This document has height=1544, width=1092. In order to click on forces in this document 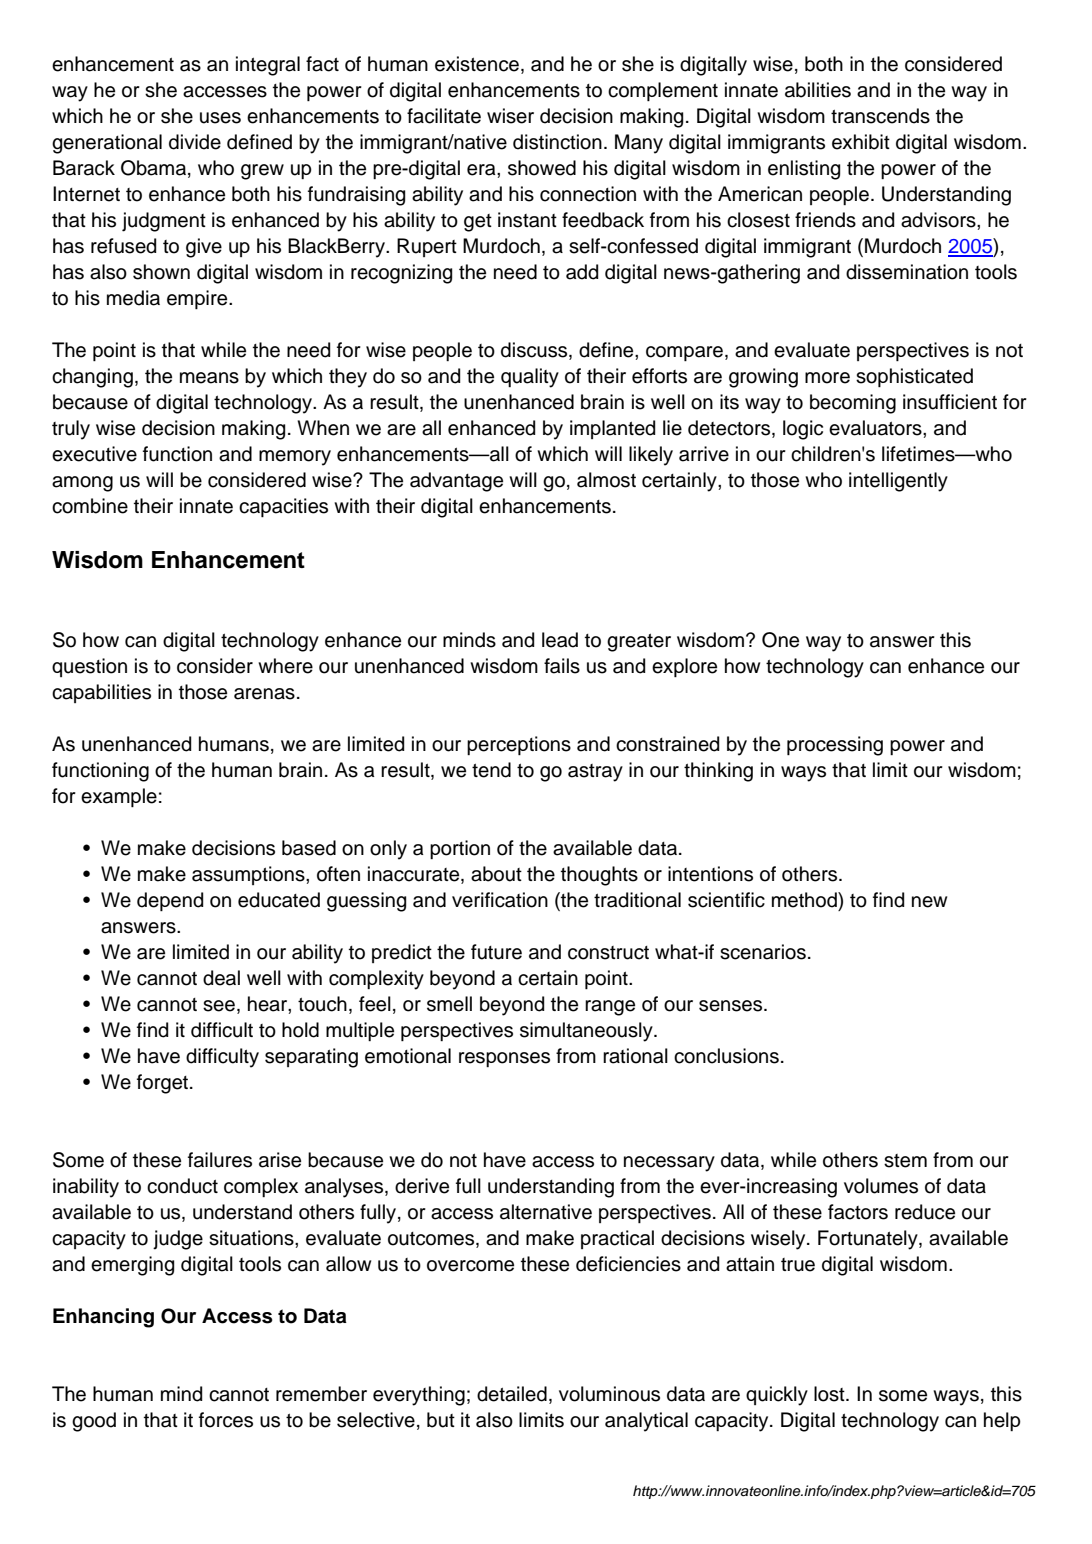, I will do `click(226, 1420)`.
